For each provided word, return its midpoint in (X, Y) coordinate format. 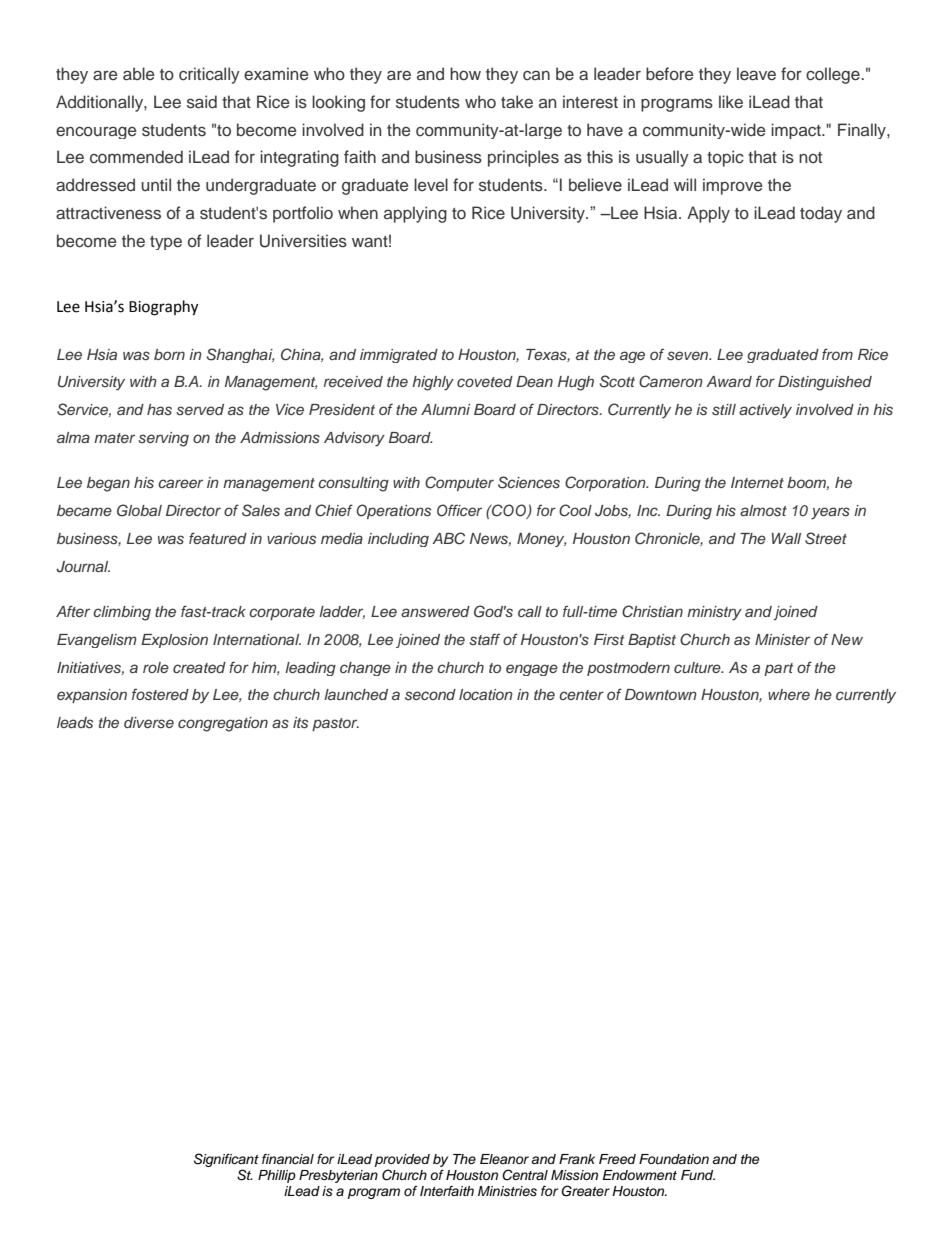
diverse (149, 722)
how (465, 73)
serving (163, 439)
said (202, 102)
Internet (757, 482)
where (789, 694)
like (731, 101)
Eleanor (504, 1159)
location (486, 694)
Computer (459, 483)
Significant (226, 1161)
